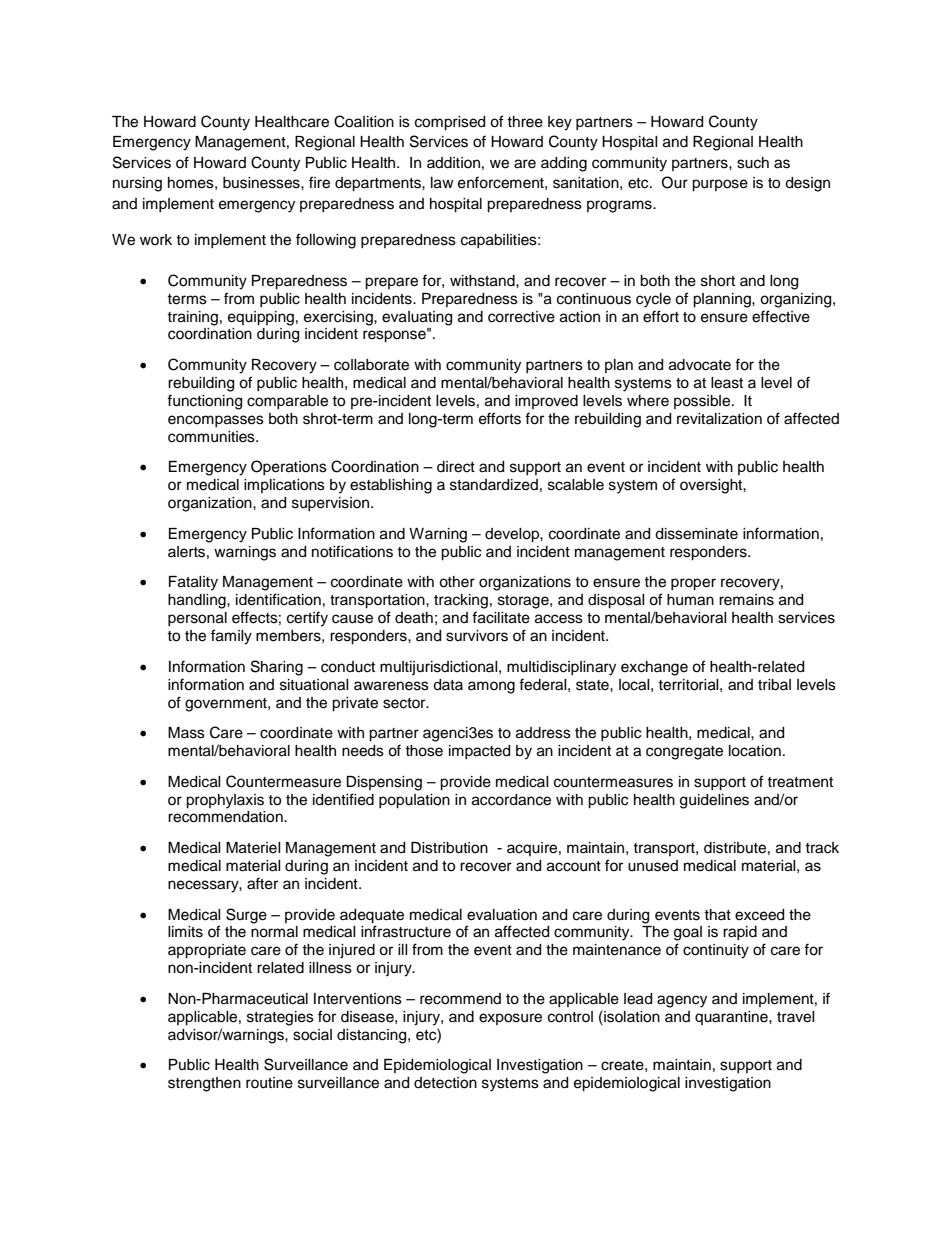 The height and width of the image is (1233, 952). I want to click on businesses, so click(262, 183).
